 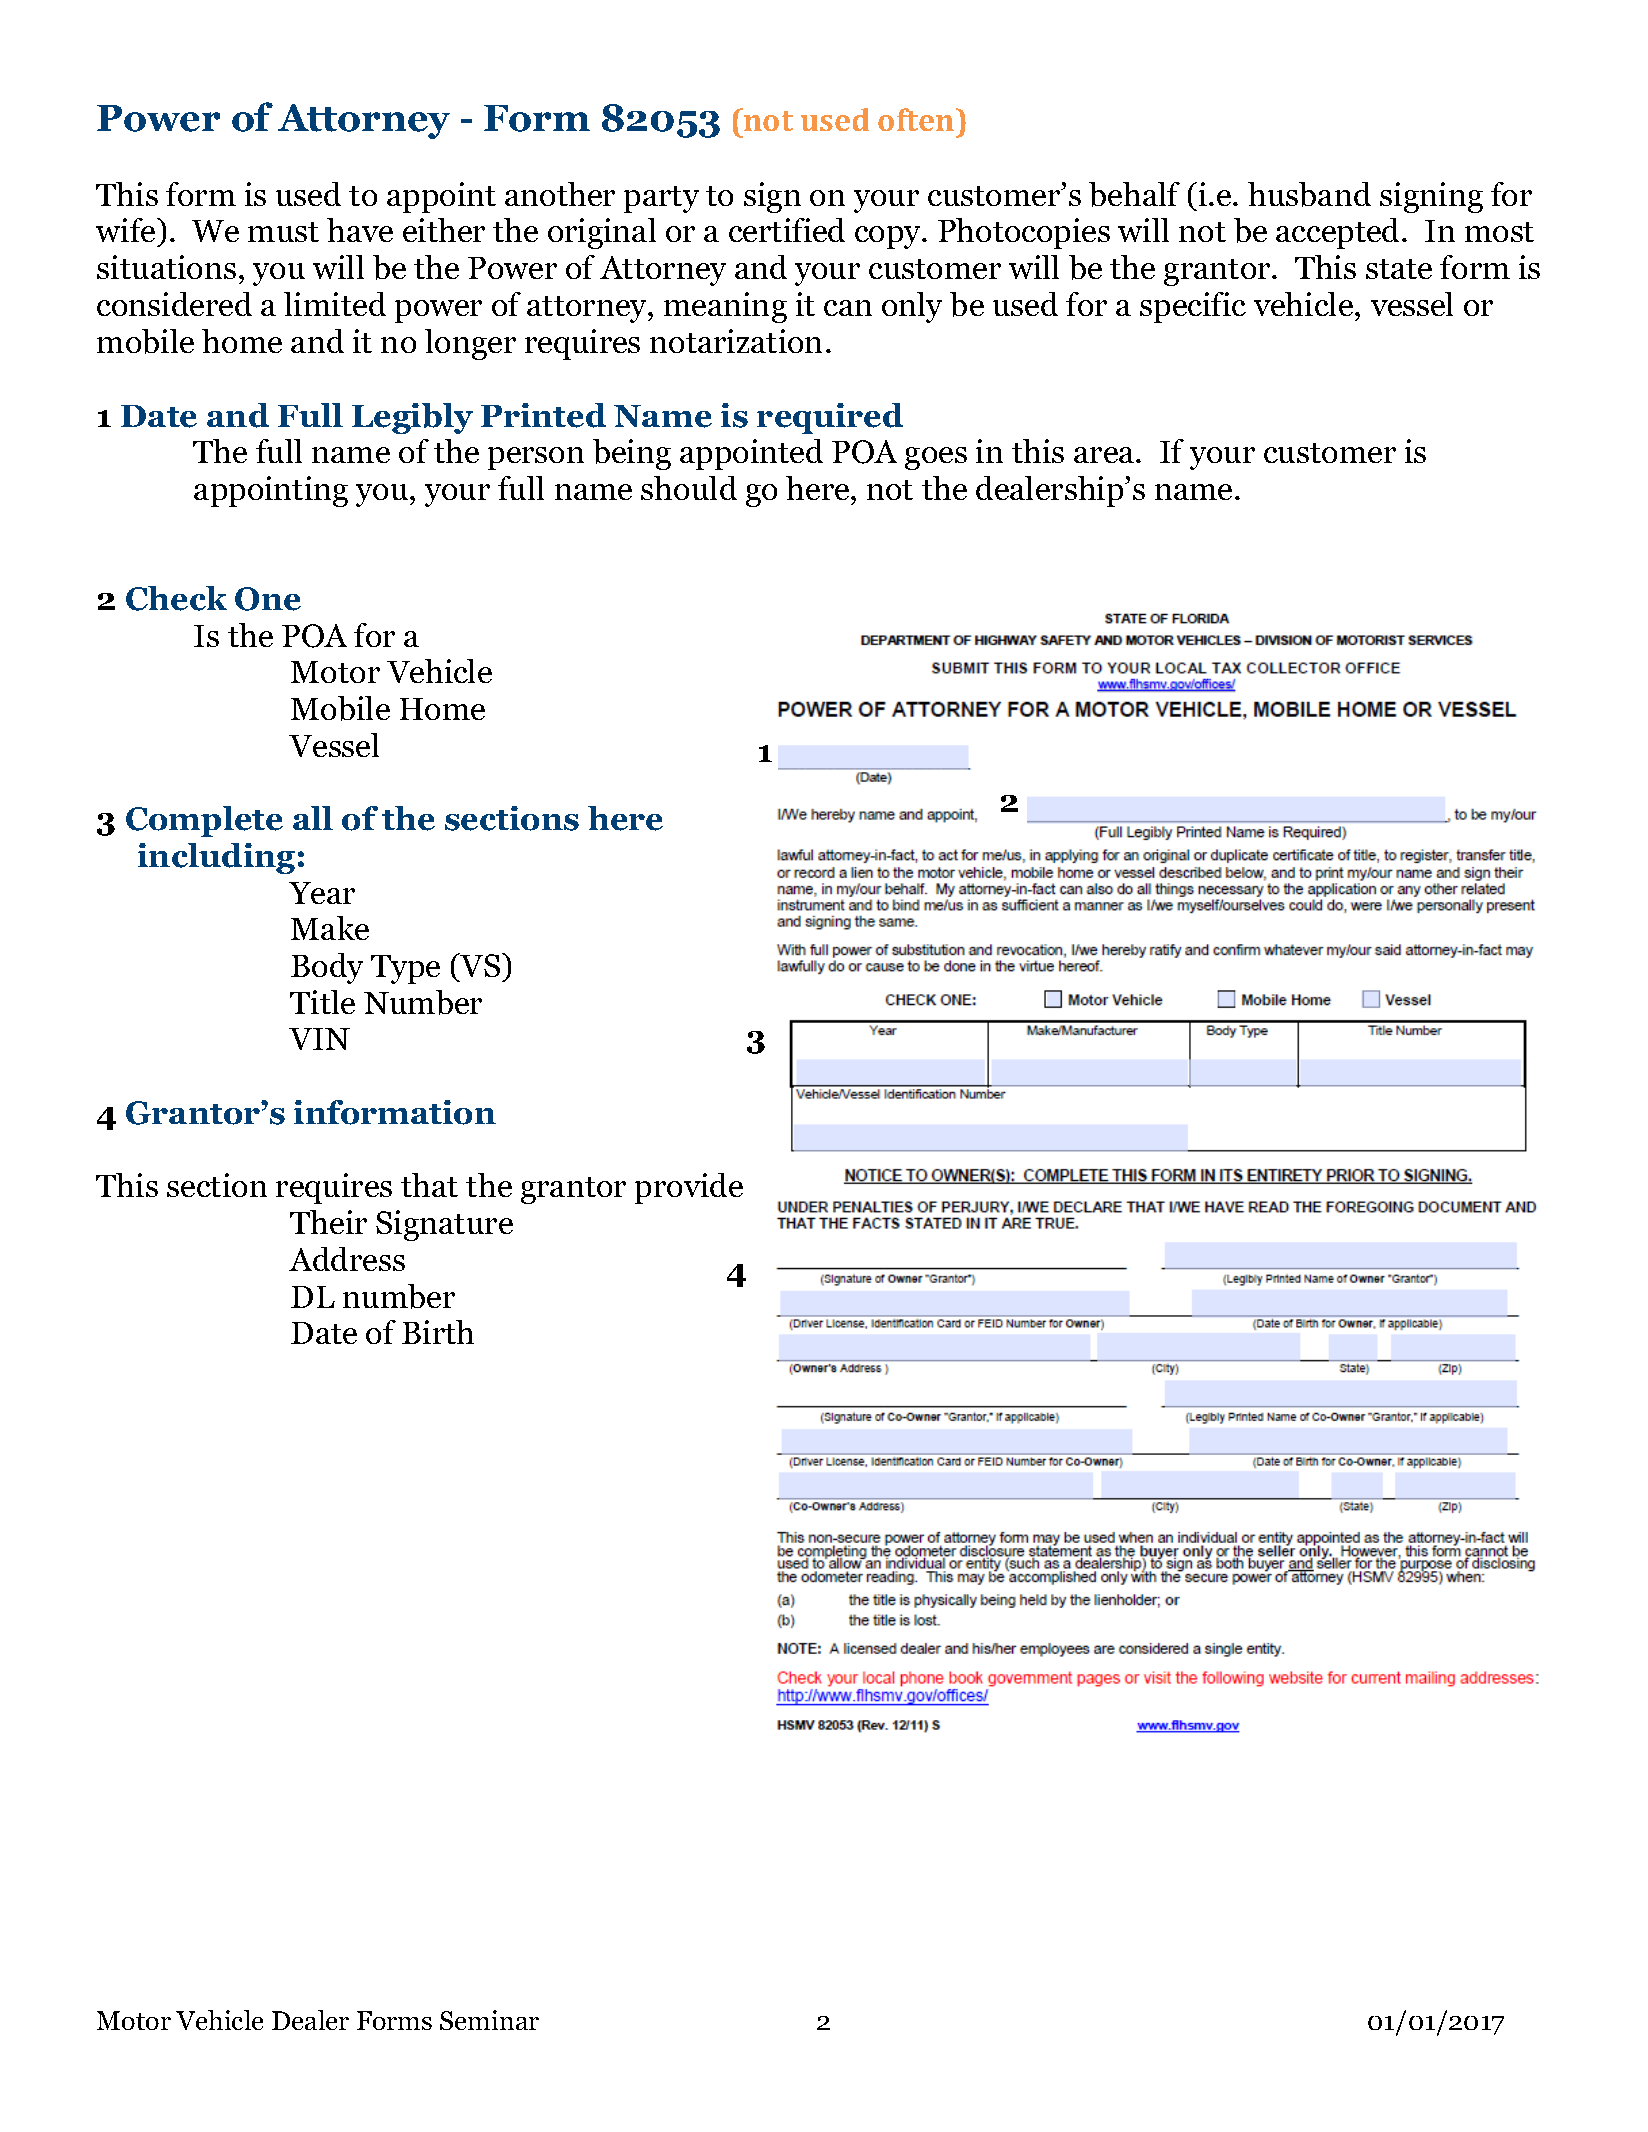 I want to click on Birth, so click(x=438, y=1332).
